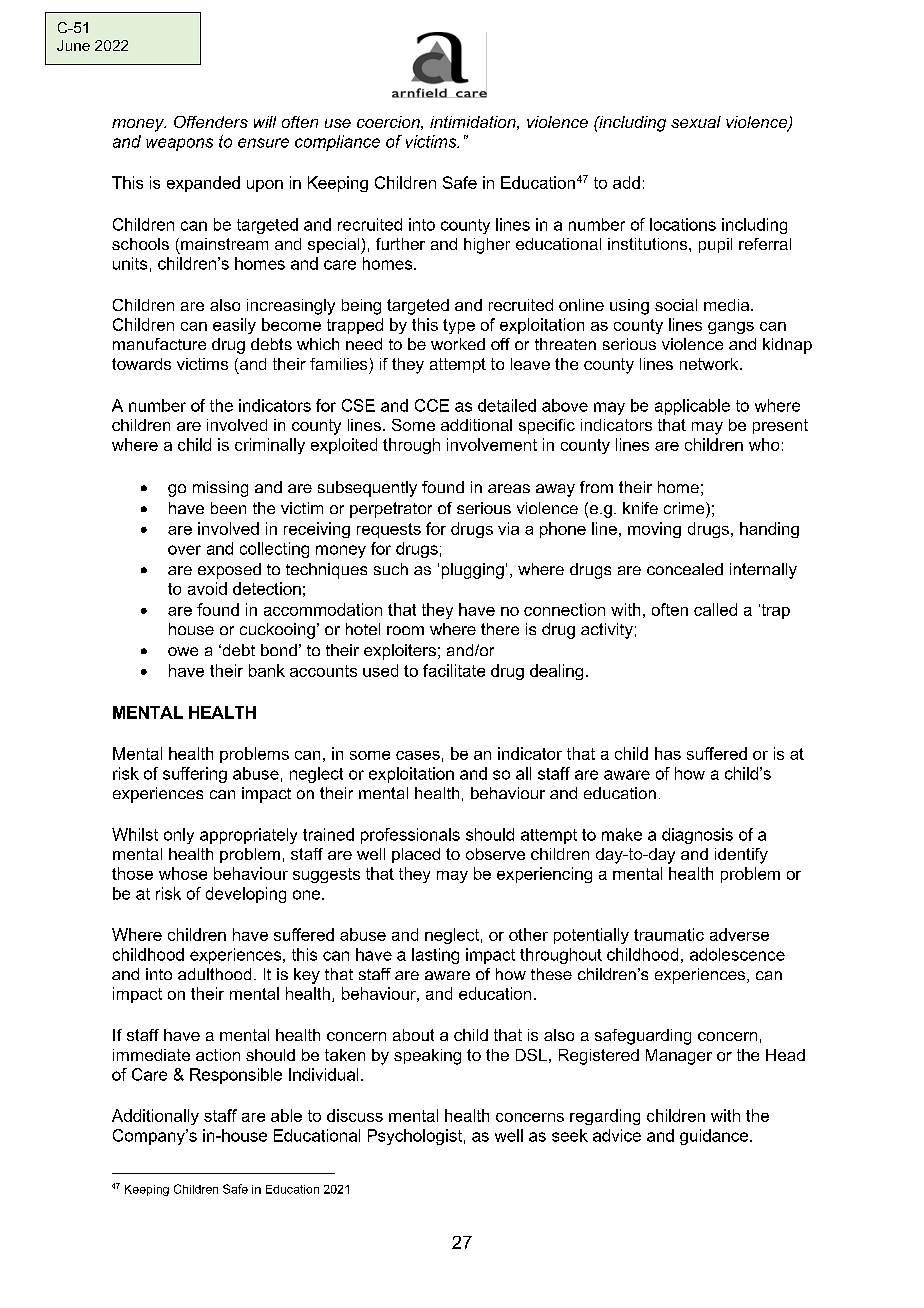 This page has height=1308, width=924. Describe the element at coordinates (418, 755) in the page. I see `cases` at that location.
